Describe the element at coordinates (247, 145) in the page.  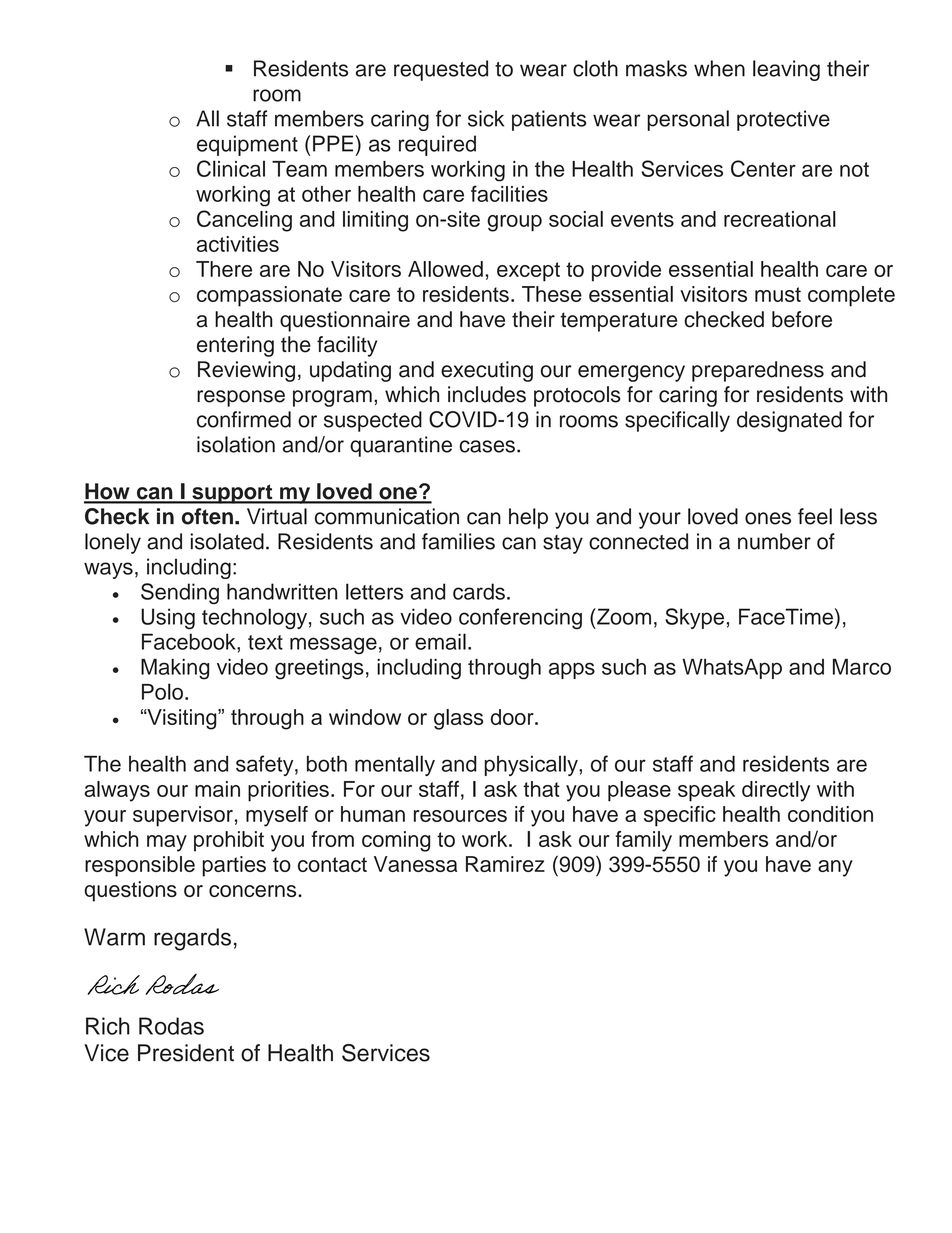
I see `equipment` at that location.
